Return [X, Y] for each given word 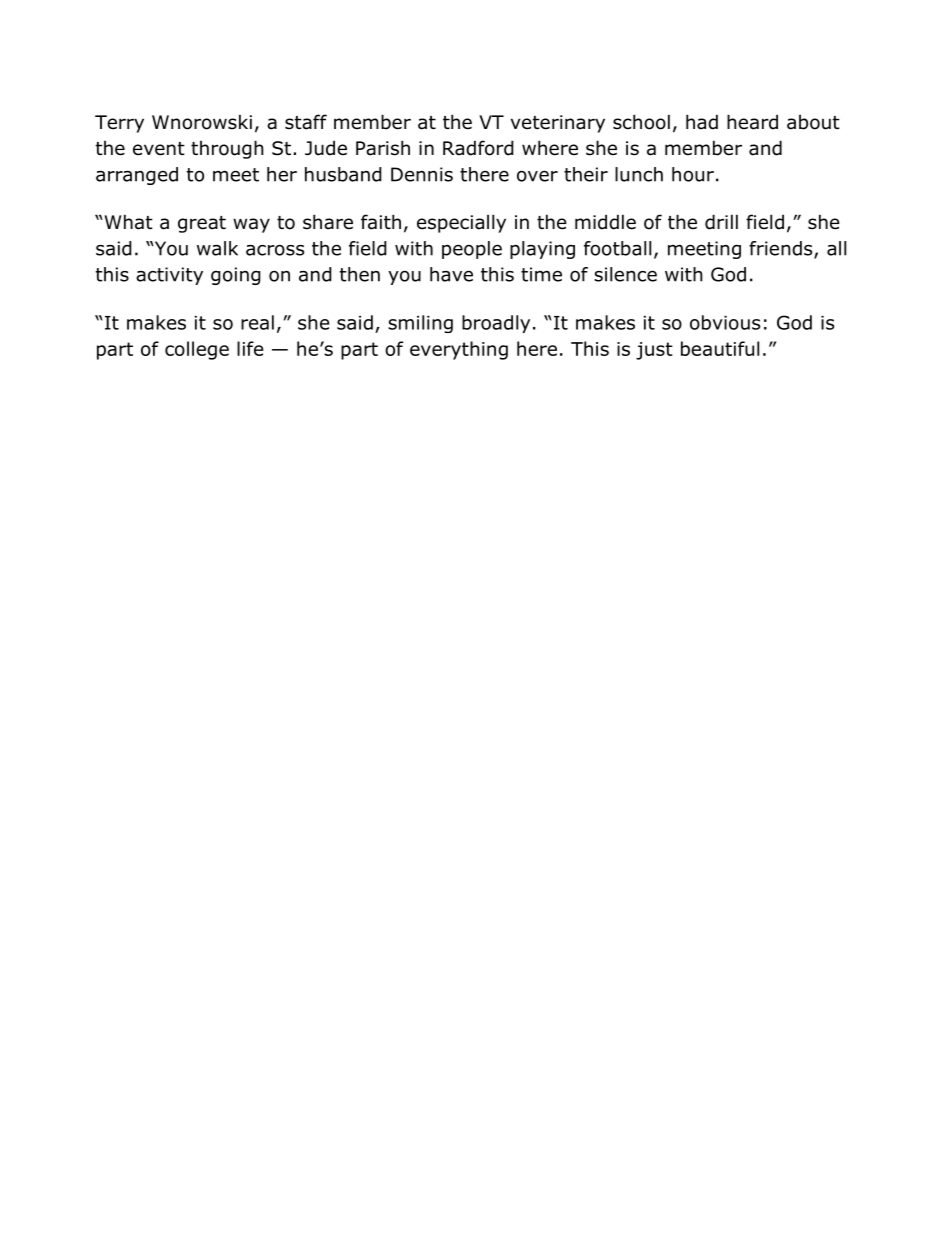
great [202, 224]
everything [459, 350]
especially [461, 223]
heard [752, 122]
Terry [119, 124]
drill [721, 222]
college [197, 350]
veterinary [558, 124]
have [451, 274]
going [236, 276]
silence [625, 274]
